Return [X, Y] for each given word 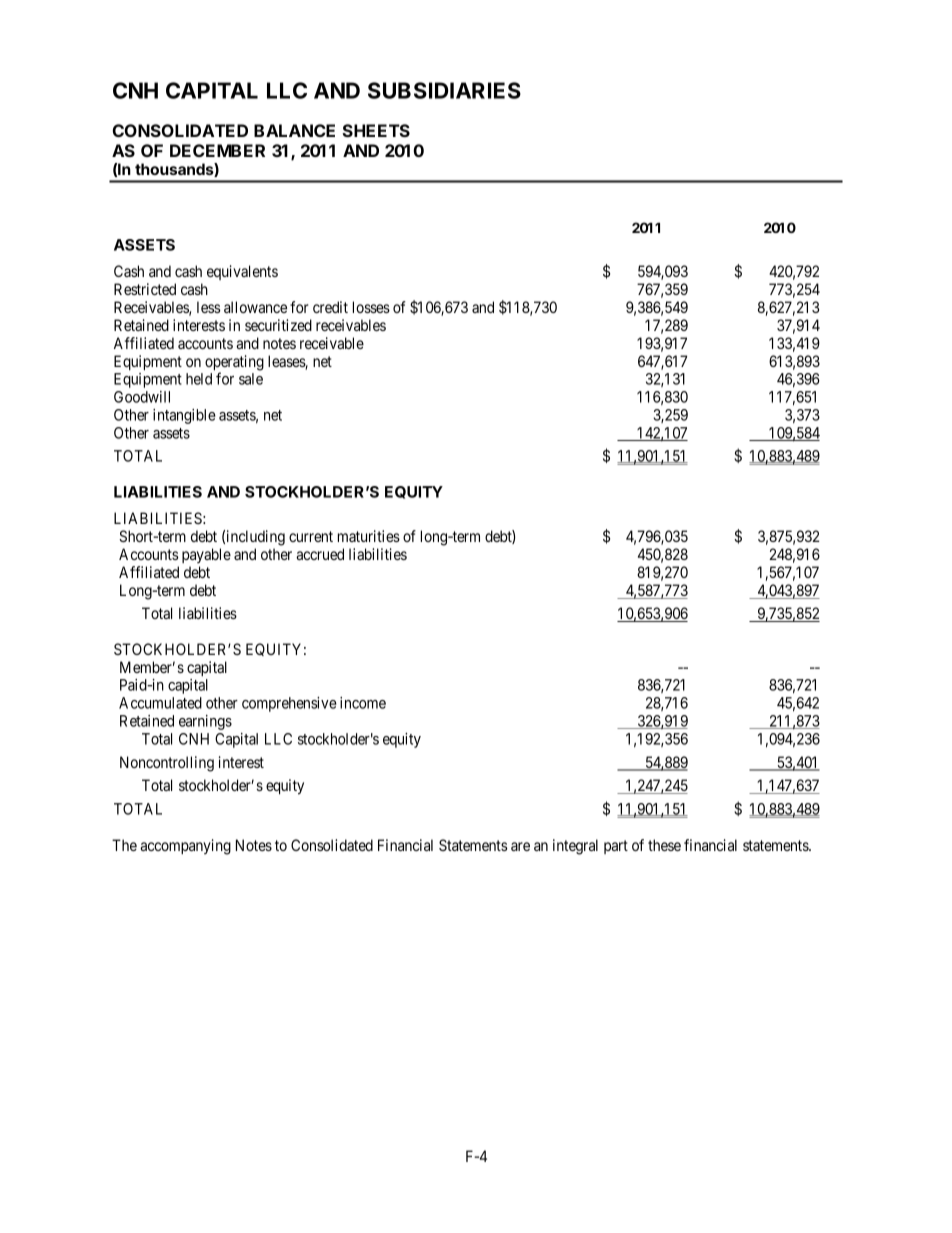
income [363, 703]
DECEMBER [217, 150]
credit [330, 307]
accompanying [185, 847]
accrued [320, 554]
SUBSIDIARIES [444, 90]
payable [206, 555]
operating [234, 364]
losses [371, 307]
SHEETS [376, 130]
